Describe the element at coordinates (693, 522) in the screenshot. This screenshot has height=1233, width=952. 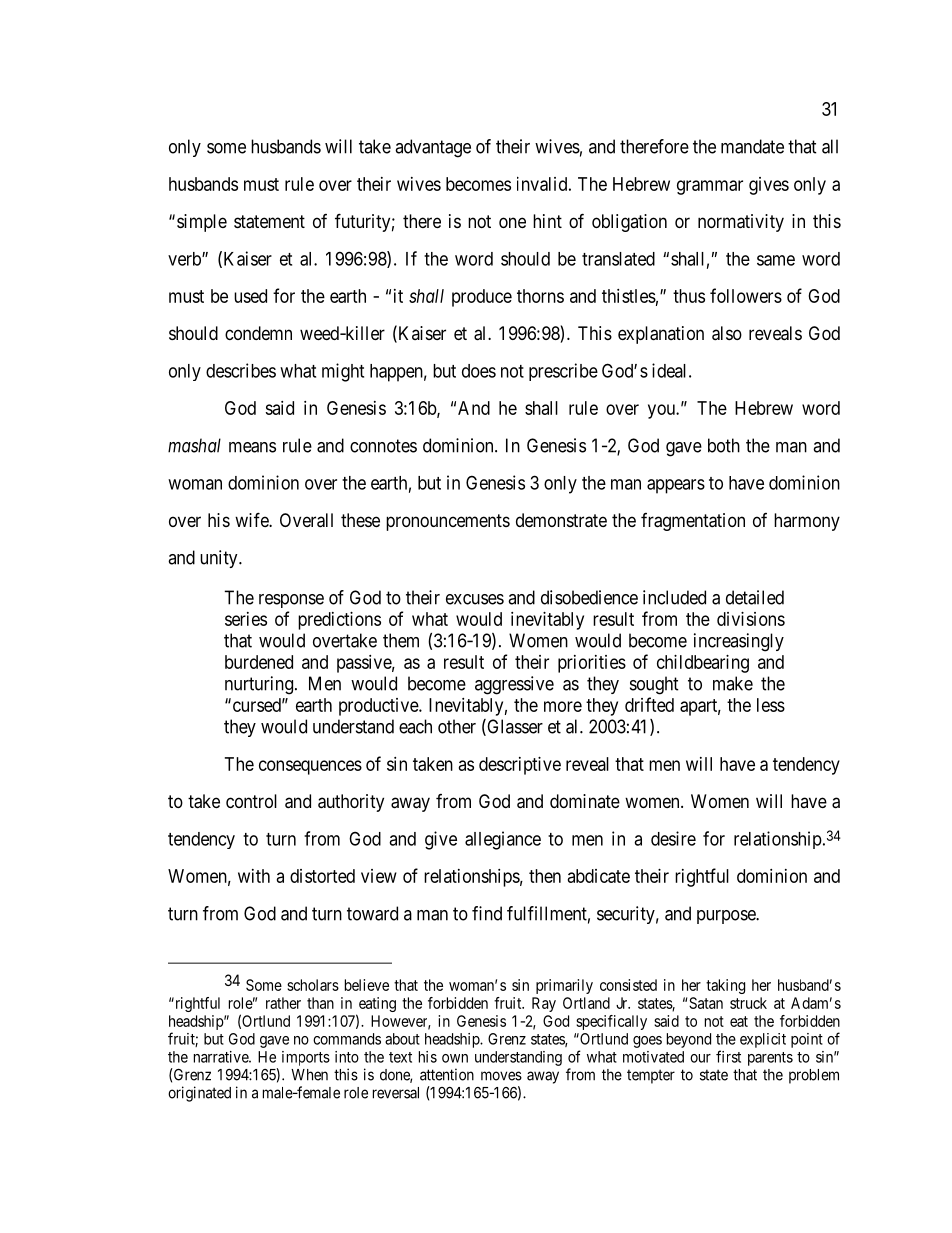
I see `fragmentation` at that location.
